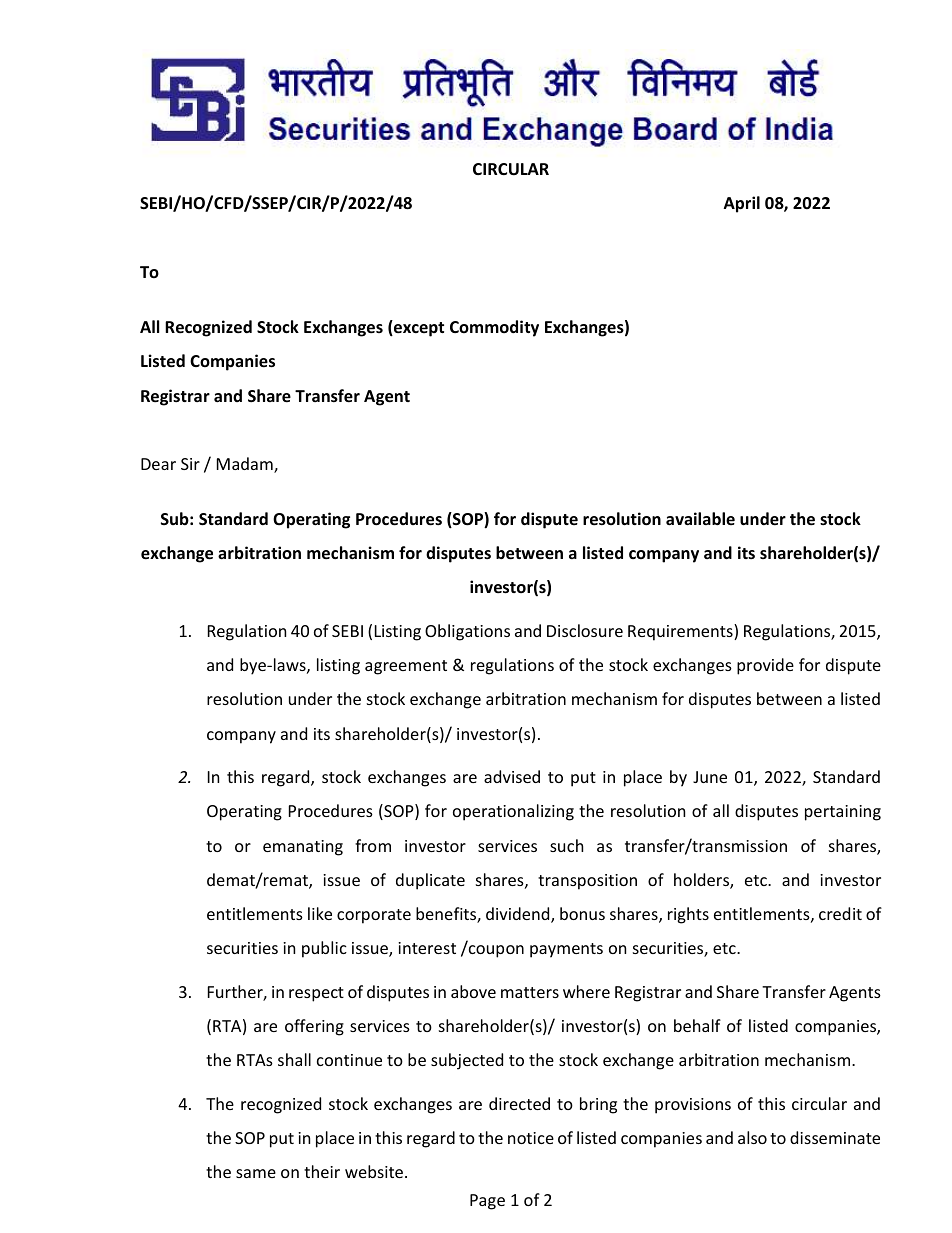 This image has width=952, height=1233. What do you see at coordinates (246, 465) in the image?
I see `Madam` at bounding box center [246, 465].
